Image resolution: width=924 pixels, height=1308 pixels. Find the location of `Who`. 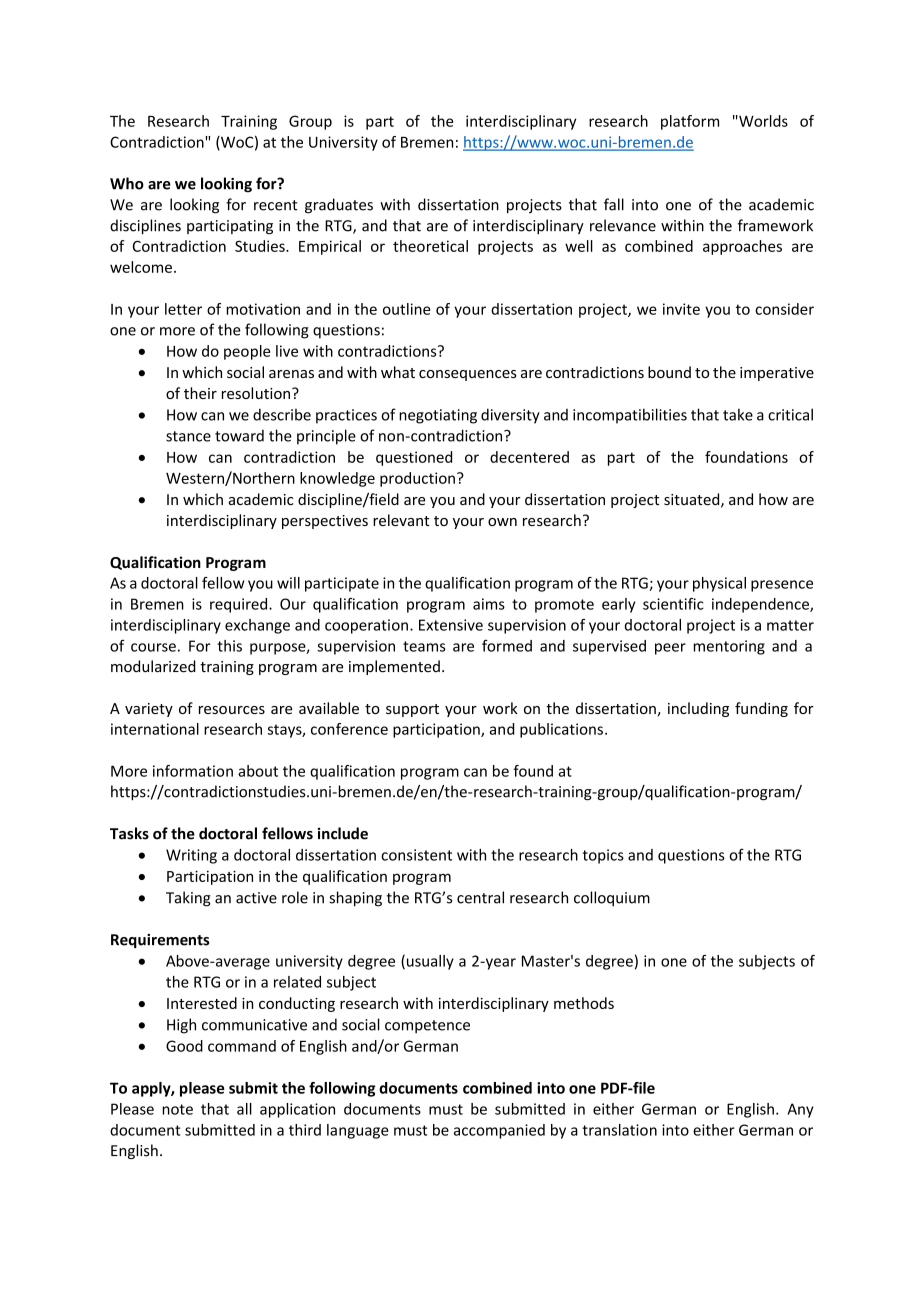

Who is located at coordinates (127, 183).
